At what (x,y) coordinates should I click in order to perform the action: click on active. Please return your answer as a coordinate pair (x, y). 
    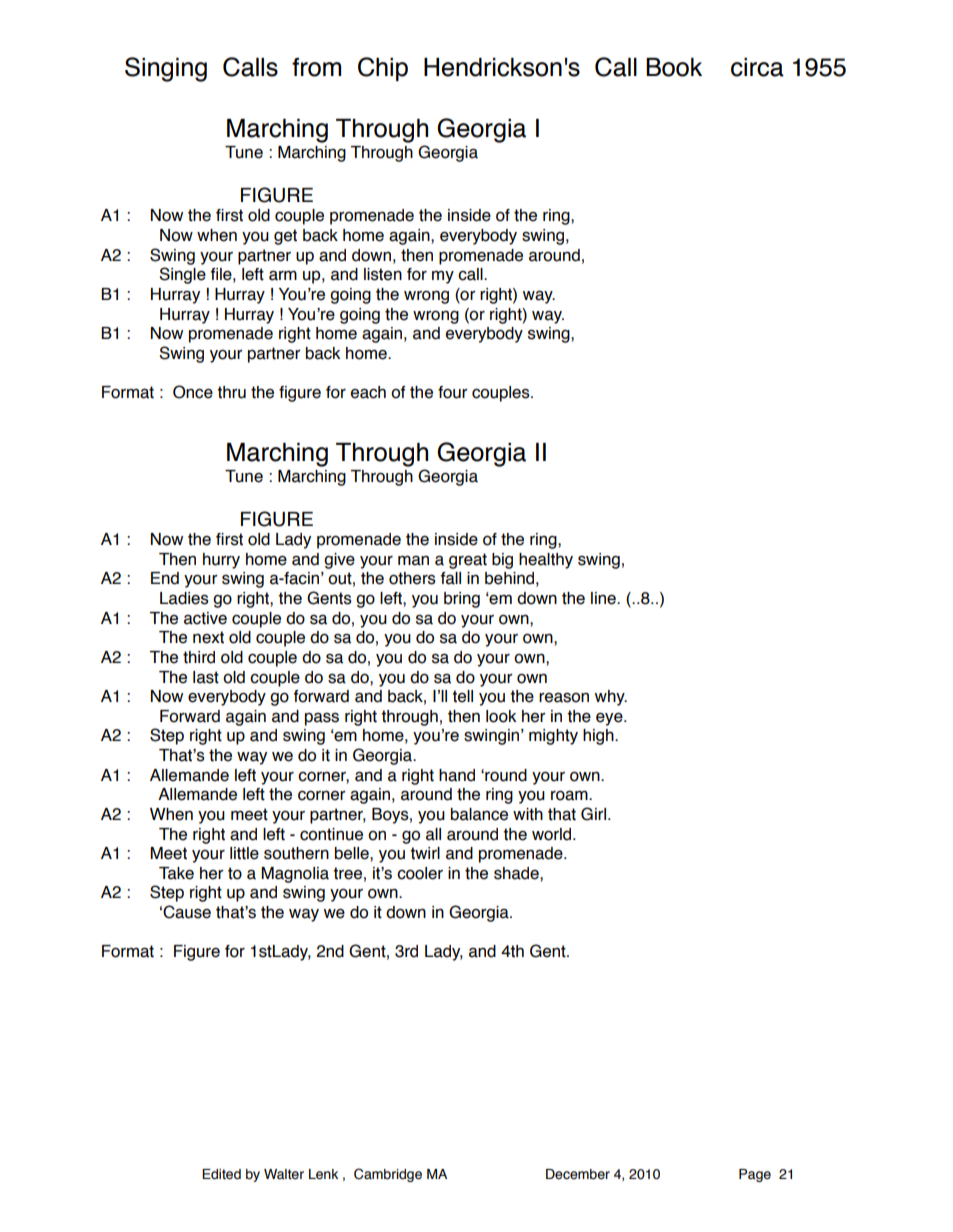
    Looking at the image, I should click on (205, 618).
